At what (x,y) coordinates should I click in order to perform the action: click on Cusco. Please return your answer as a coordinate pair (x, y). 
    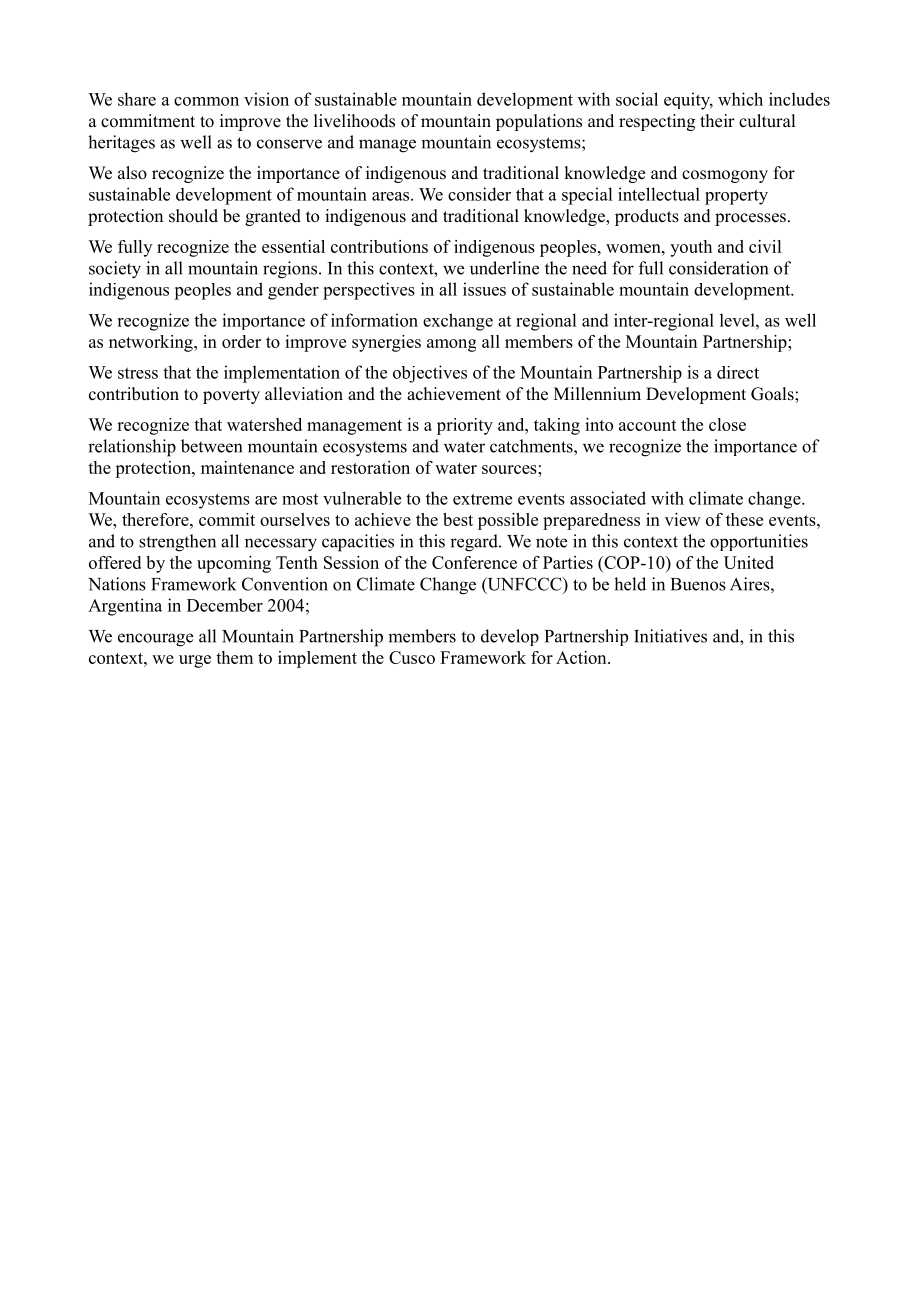
    Looking at the image, I should click on (412, 657).
